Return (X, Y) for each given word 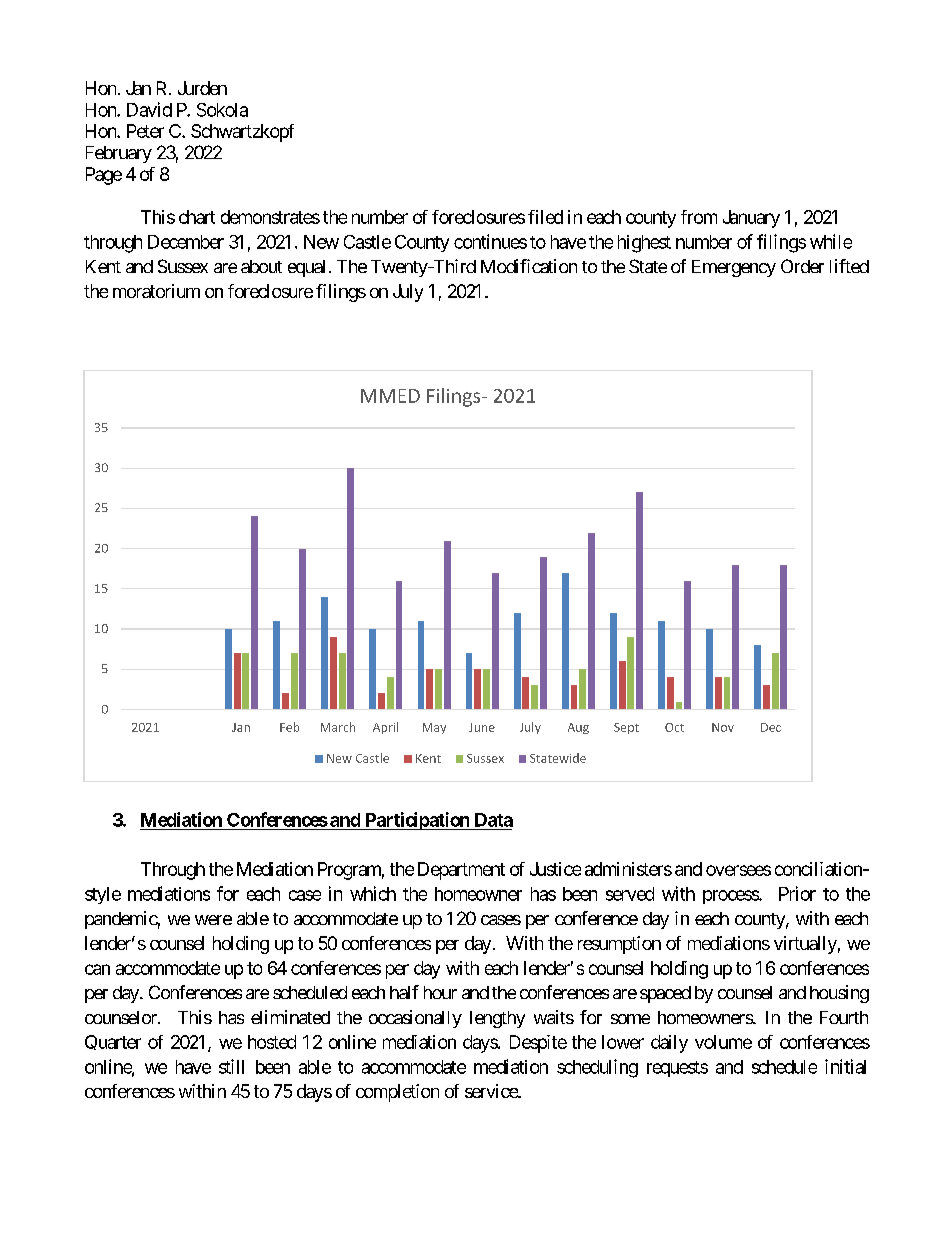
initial (845, 1066)
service (492, 1091)
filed (545, 217)
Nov (723, 727)
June (482, 727)
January (751, 219)
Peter (145, 131)
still (231, 1066)
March (338, 727)
